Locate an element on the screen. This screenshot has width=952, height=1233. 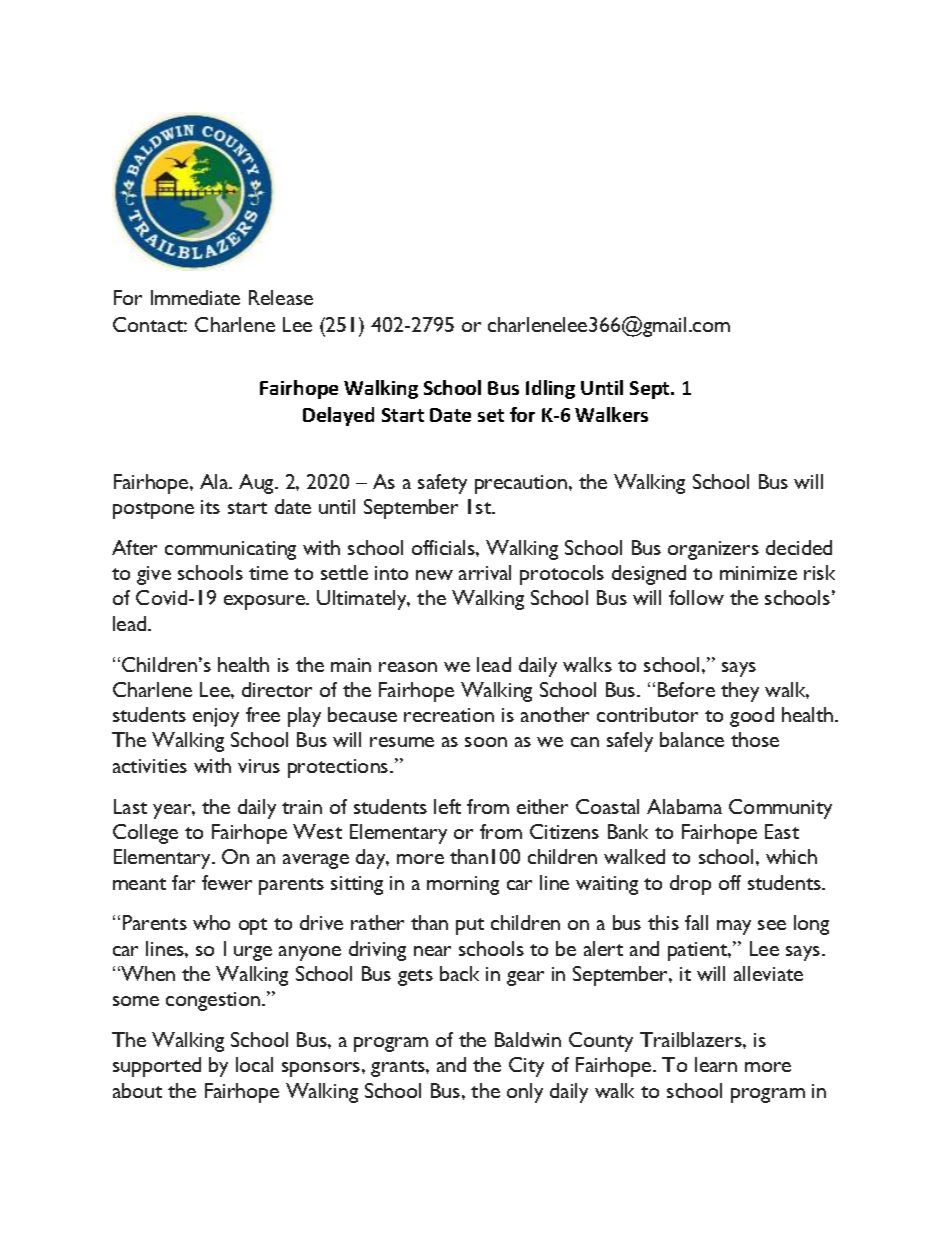
they is located at coordinates (740, 692).
